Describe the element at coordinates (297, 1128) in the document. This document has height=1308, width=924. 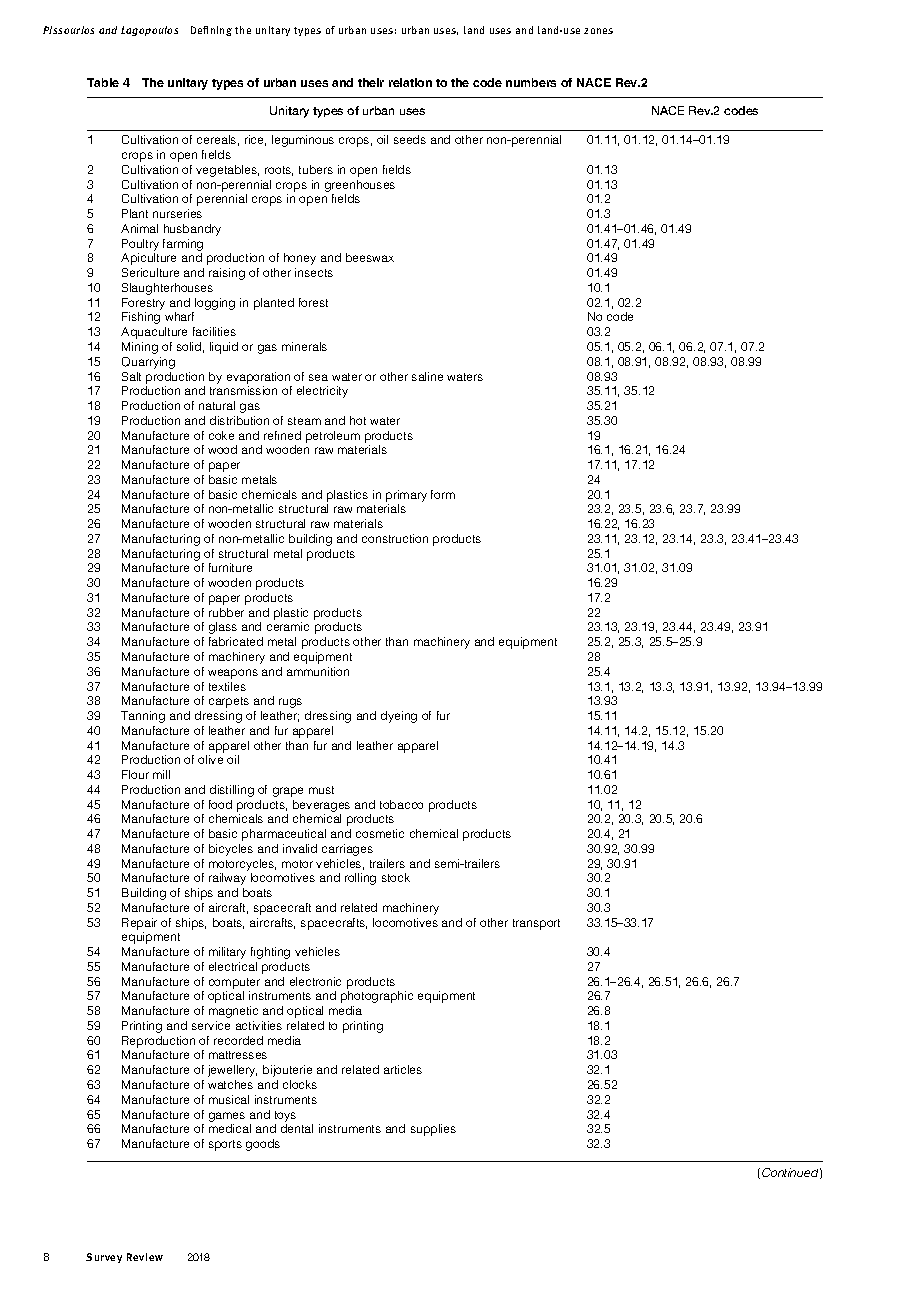
I see `dental` at that location.
